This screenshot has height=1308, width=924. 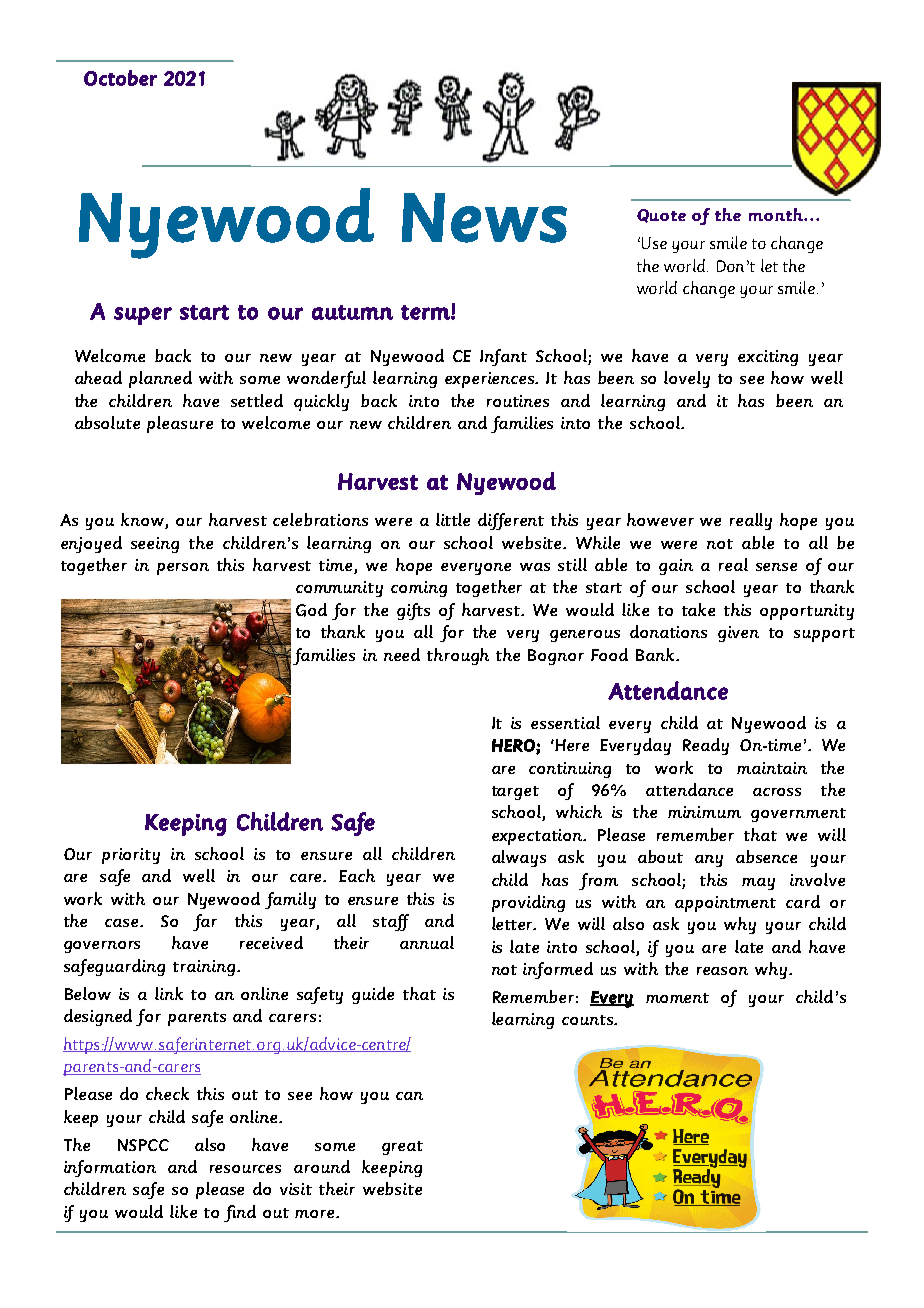 What do you see at coordinates (143, 1145) in the screenshot?
I see `NSPCC` at bounding box center [143, 1145].
